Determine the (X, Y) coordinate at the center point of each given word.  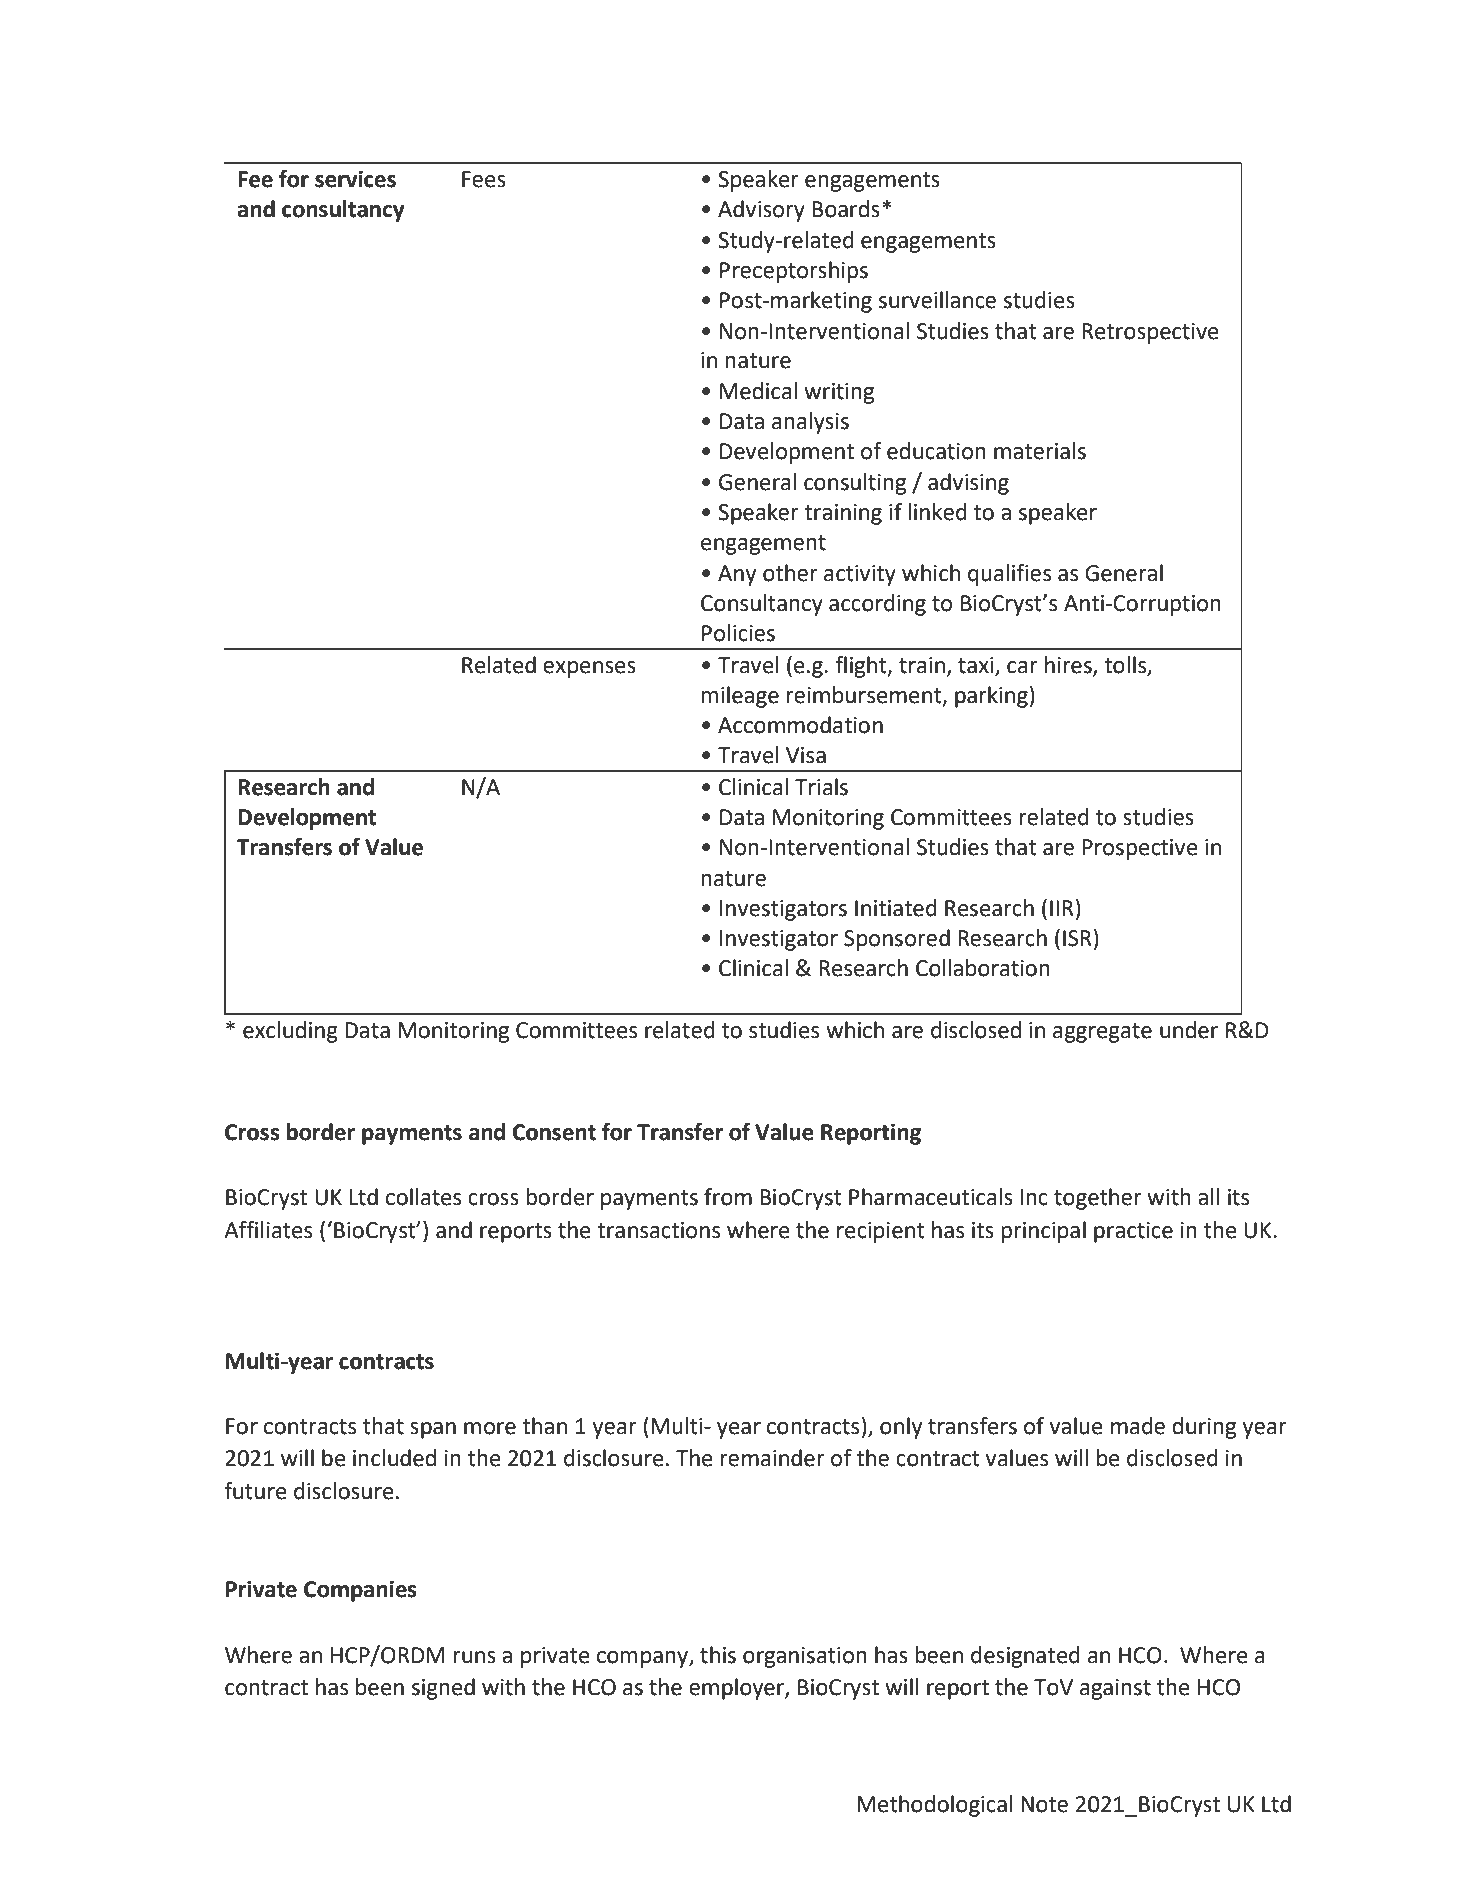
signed (443, 1689)
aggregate (1102, 1033)
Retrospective (1150, 333)
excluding (290, 1032)
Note (1044, 1804)
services (355, 179)
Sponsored (897, 940)
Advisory (761, 211)
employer (737, 1689)
